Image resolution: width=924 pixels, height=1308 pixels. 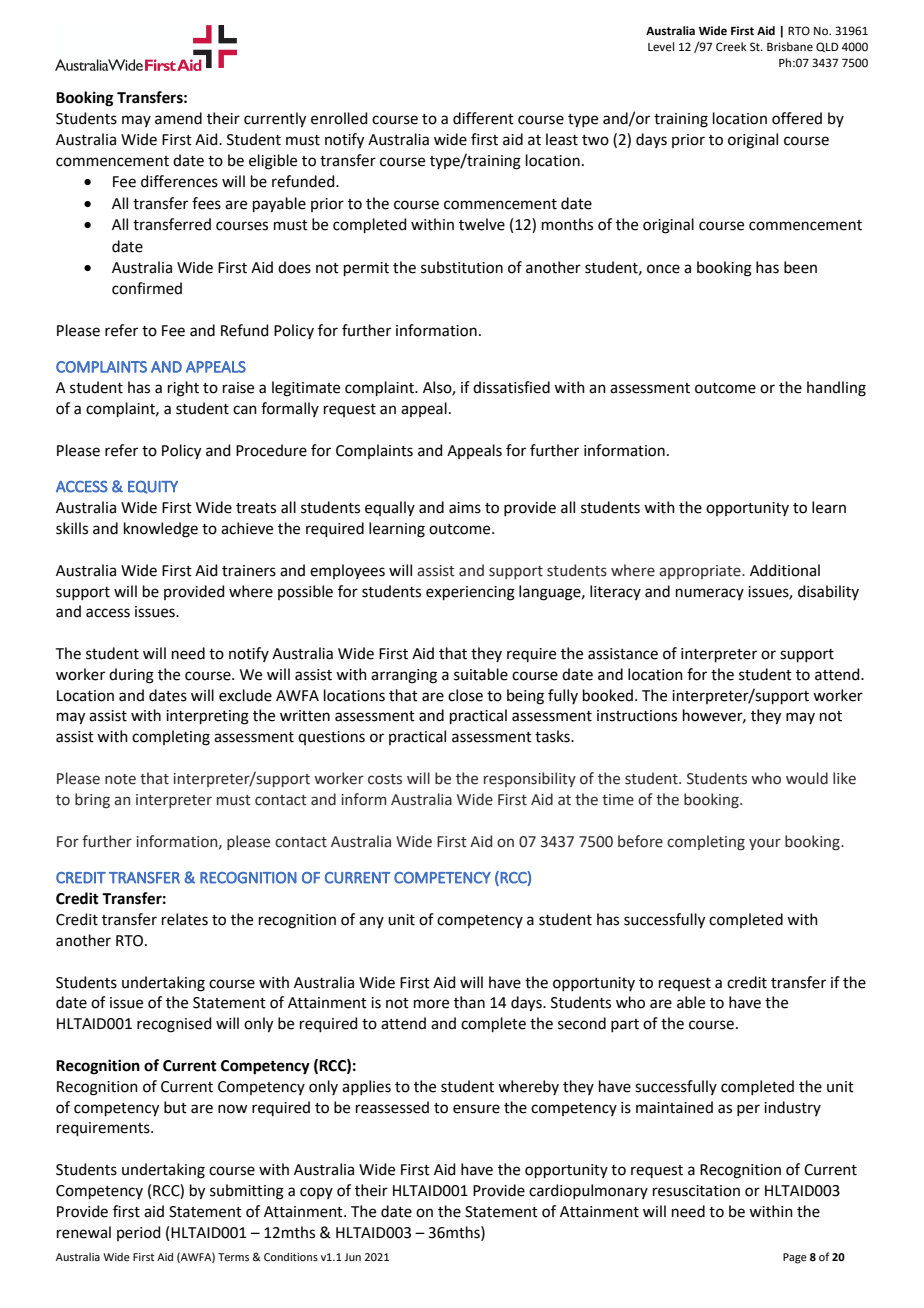 I want to click on amend, so click(x=178, y=118).
